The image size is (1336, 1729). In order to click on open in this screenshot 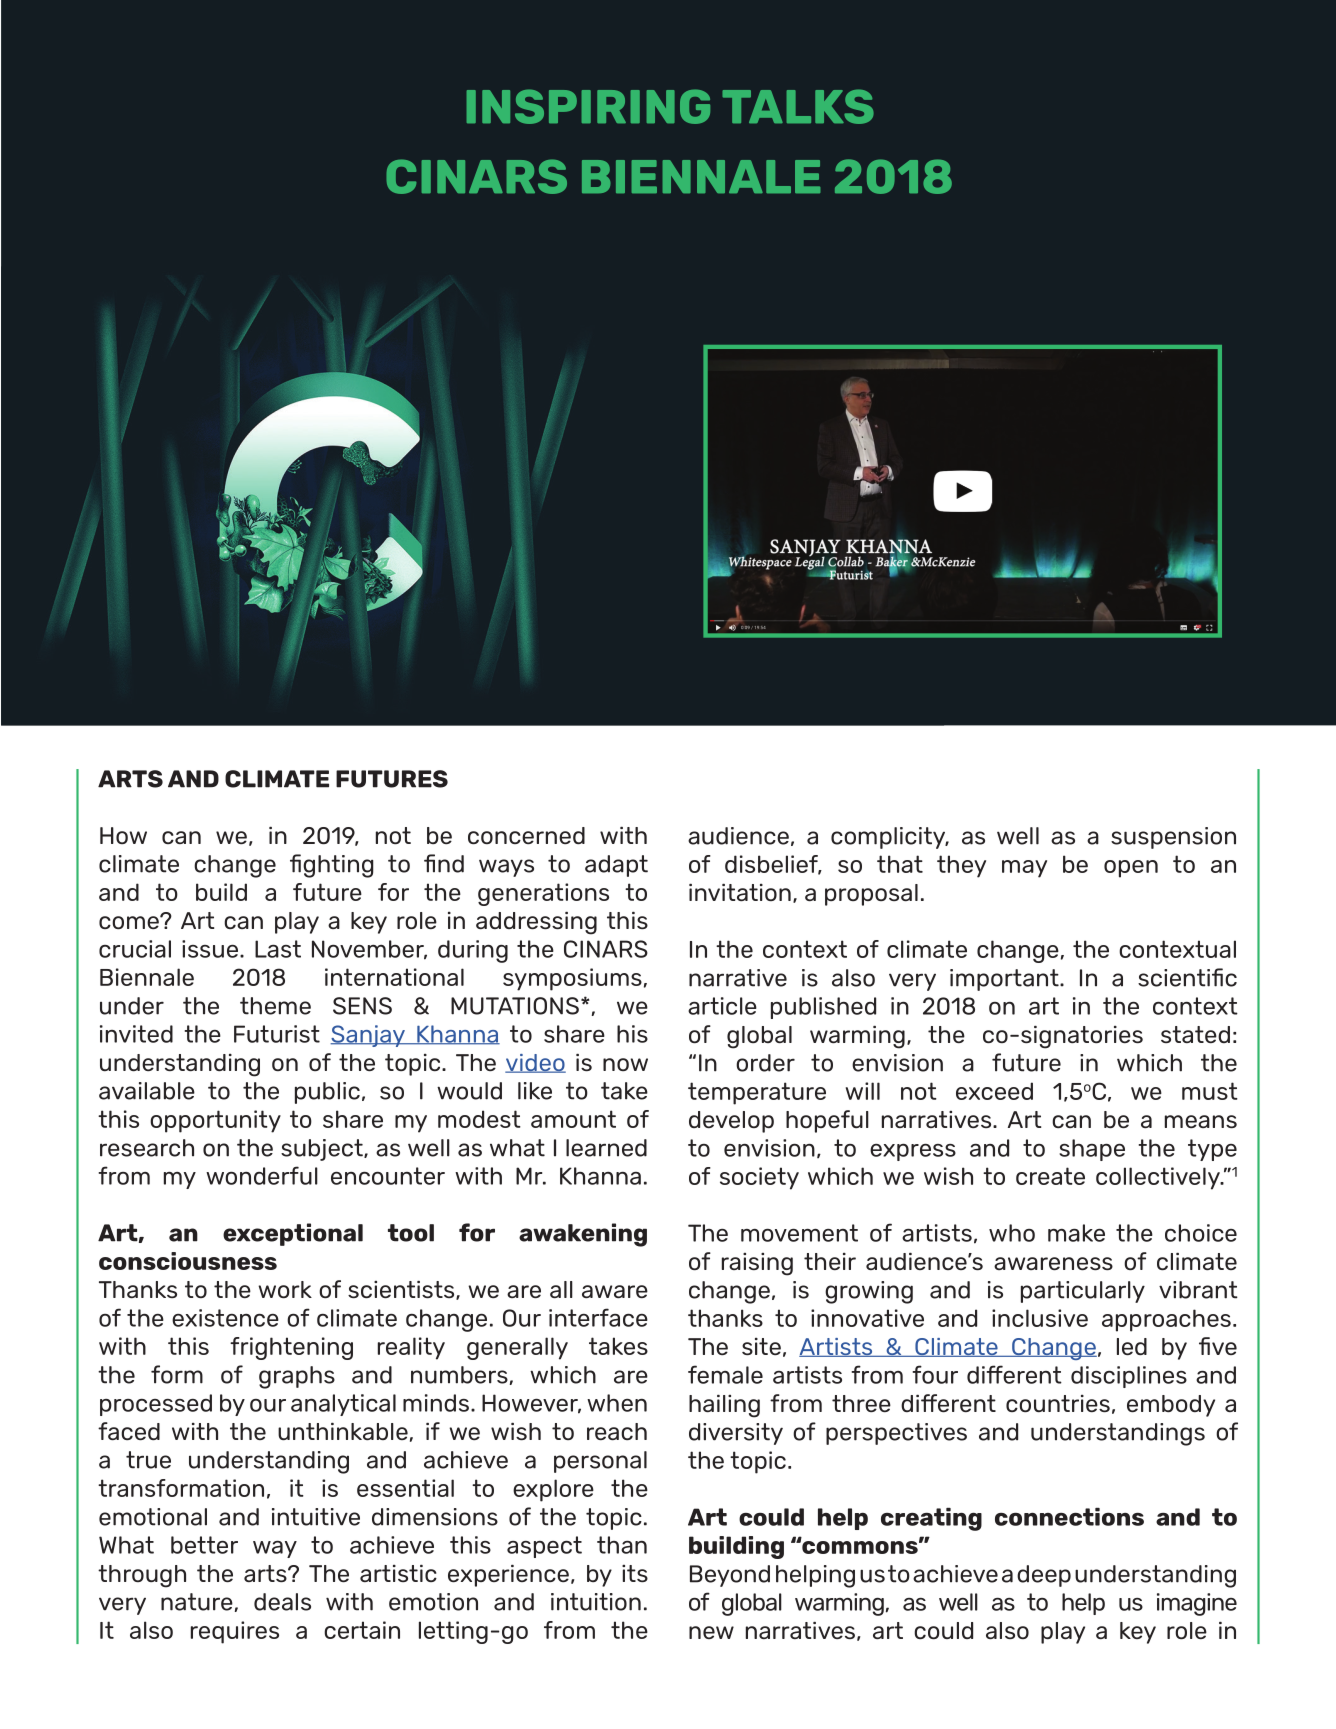, I will do `click(1131, 869)`.
